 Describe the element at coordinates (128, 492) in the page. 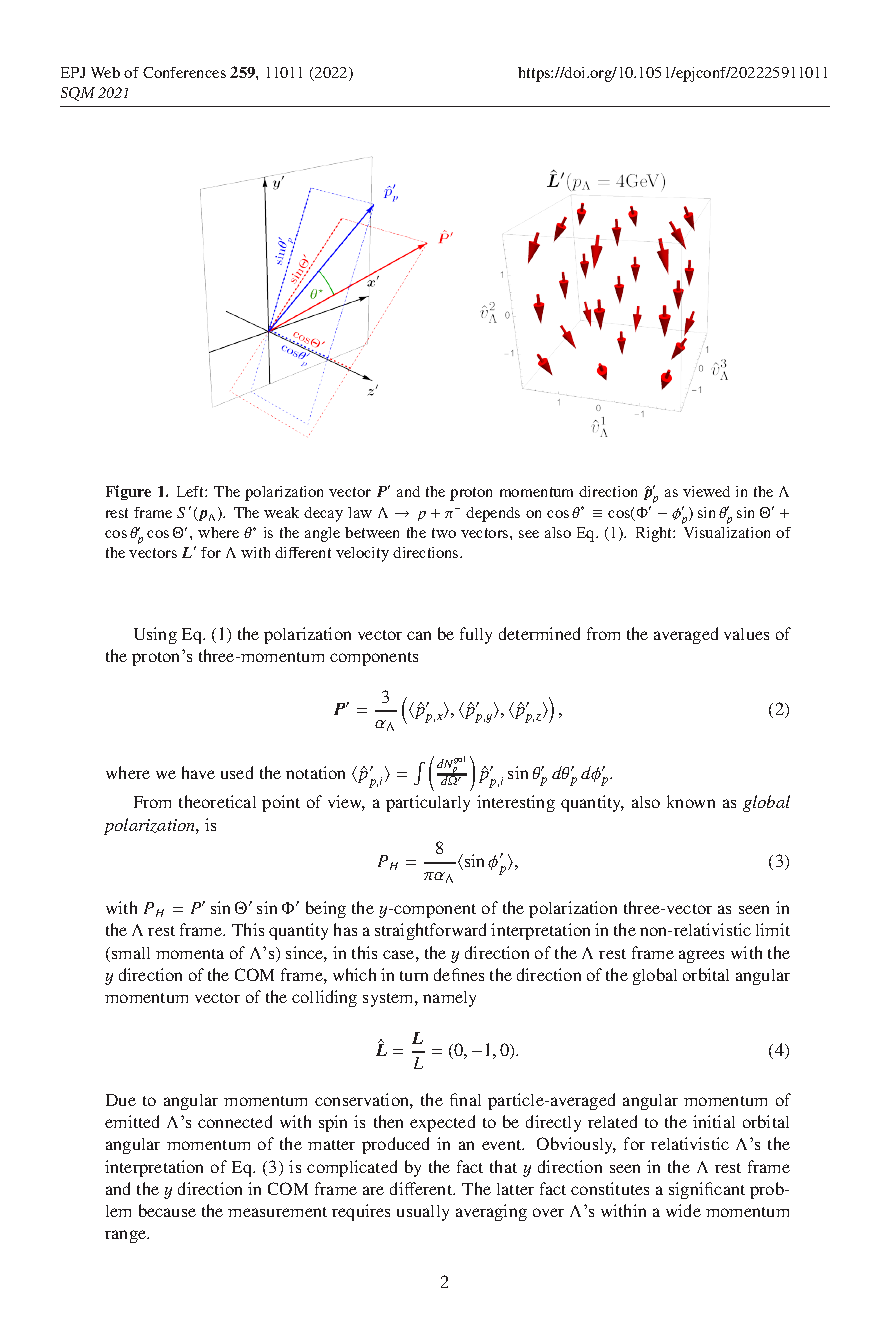

I see `Figure` at that location.
